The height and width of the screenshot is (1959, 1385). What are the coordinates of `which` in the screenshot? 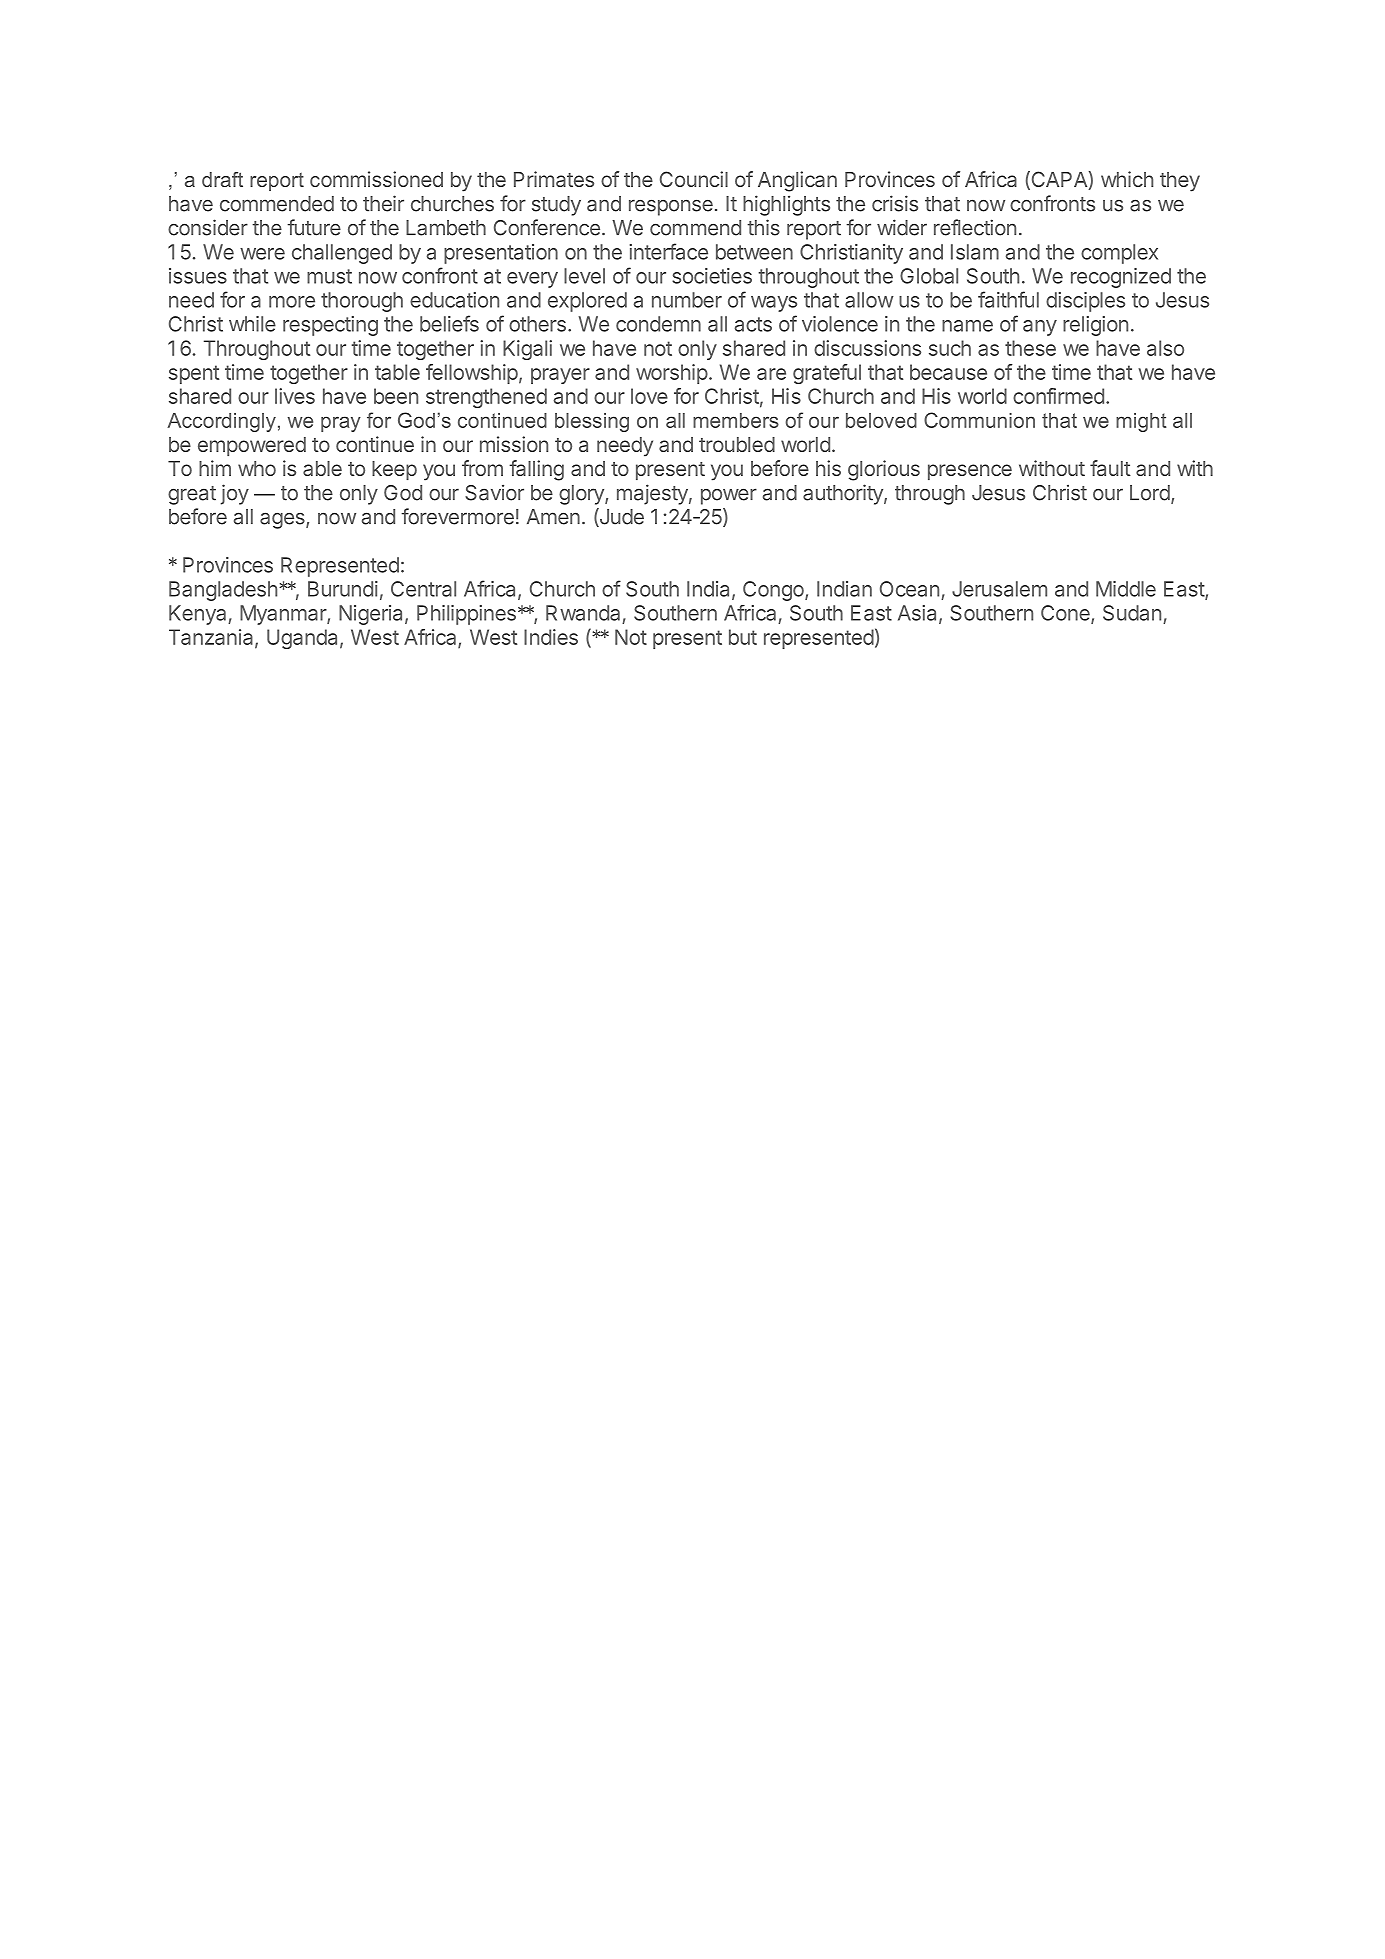 It's located at (1127, 179).
